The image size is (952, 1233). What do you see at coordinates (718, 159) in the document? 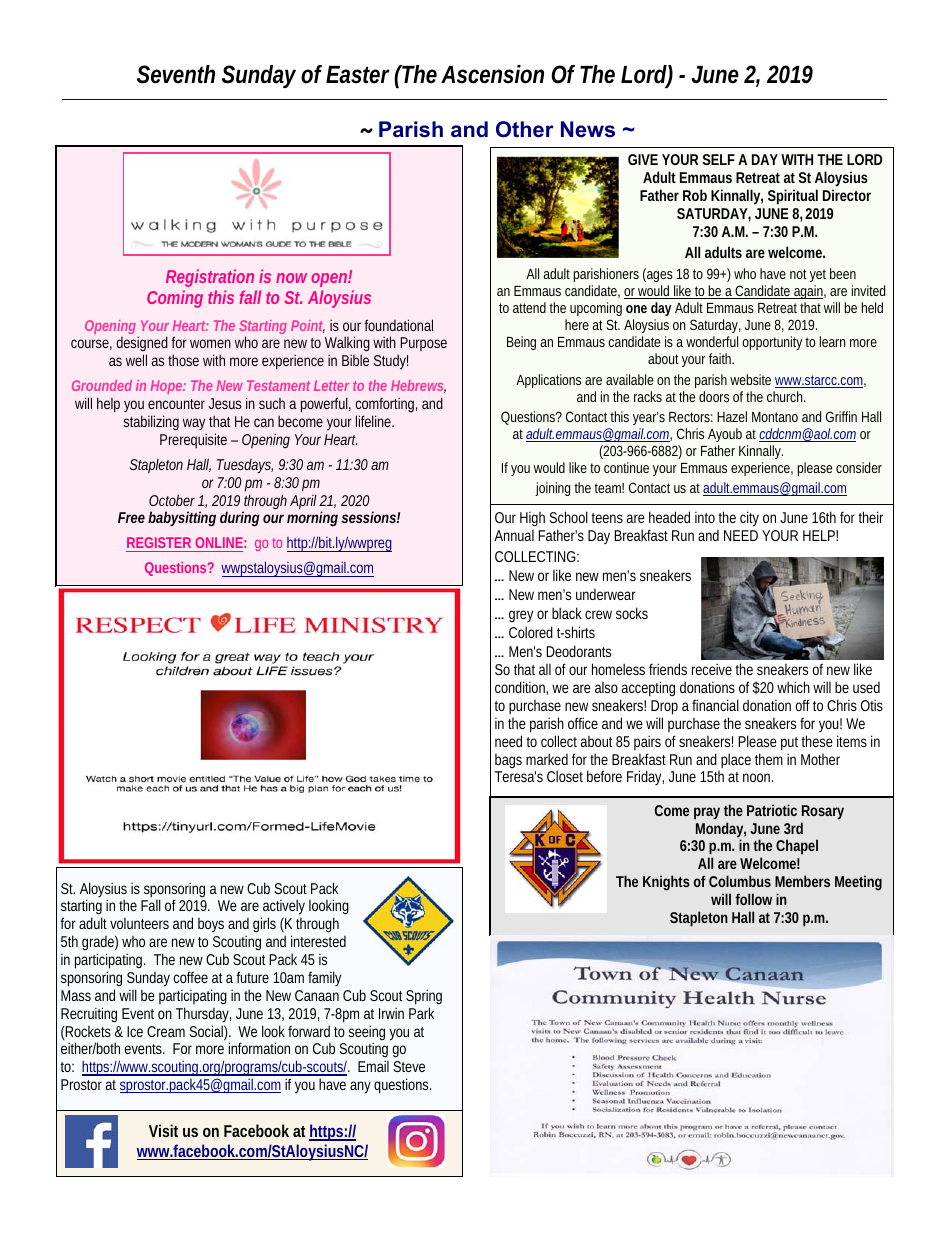
I see `SELF` at bounding box center [718, 159].
